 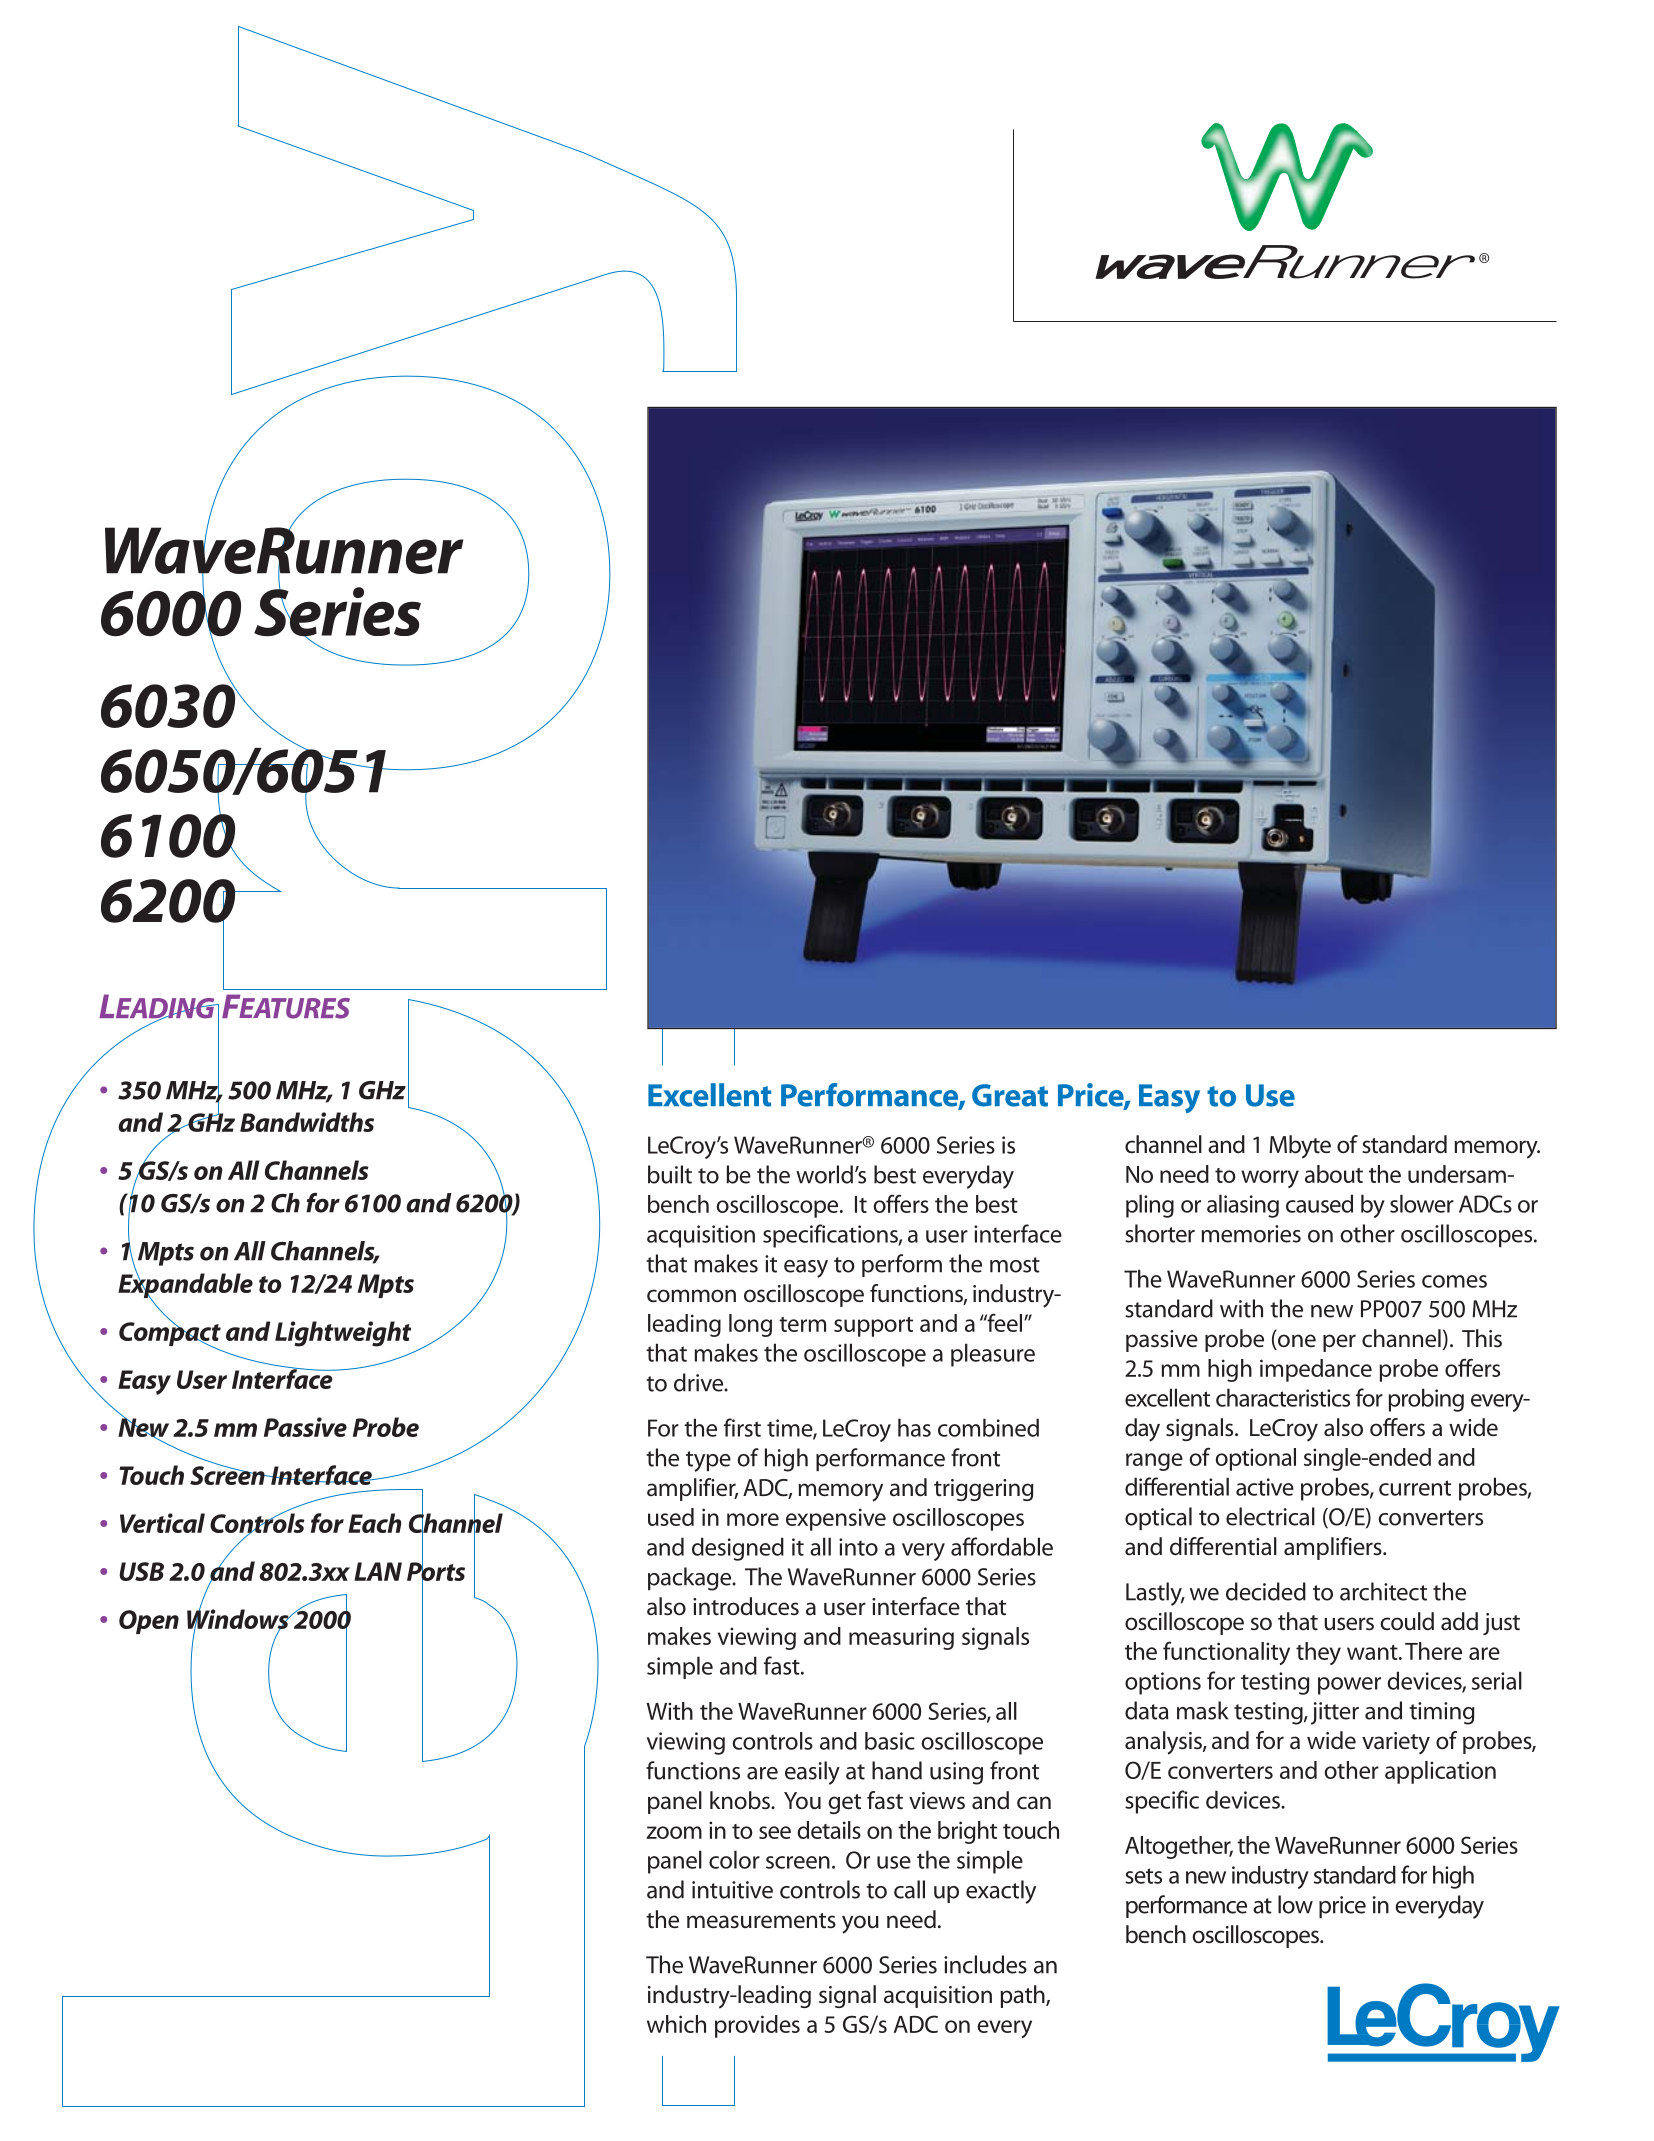 What do you see at coordinates (1283, 1397) in the document?
I see `characteristics` at bounding box center [1283, 1397].
